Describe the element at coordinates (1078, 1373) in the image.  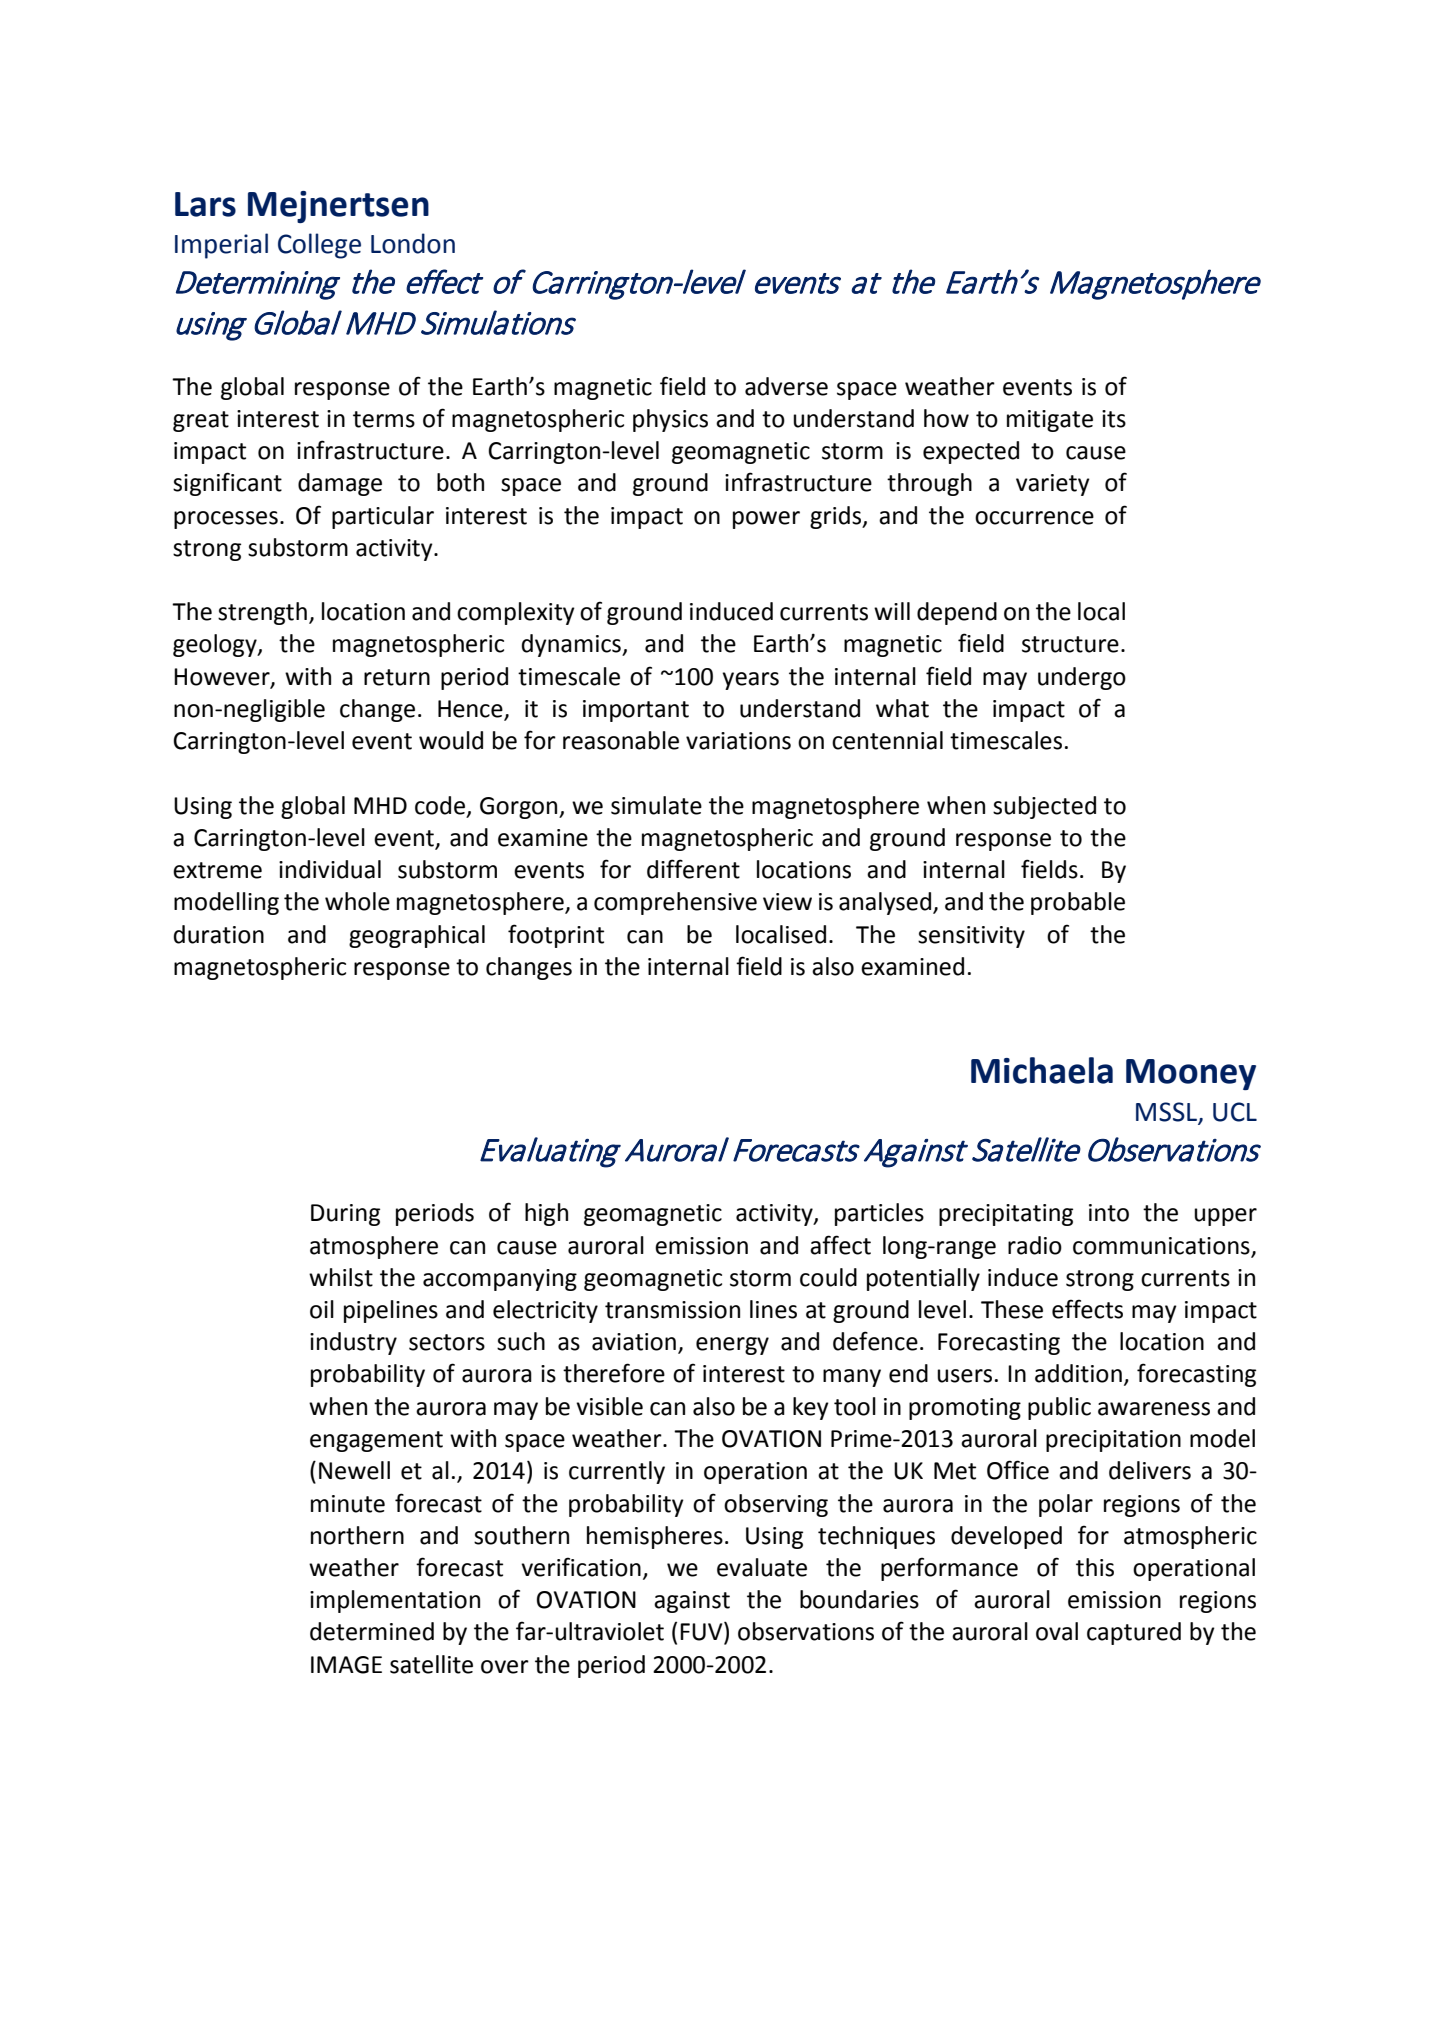
I see `addition` at that location.
